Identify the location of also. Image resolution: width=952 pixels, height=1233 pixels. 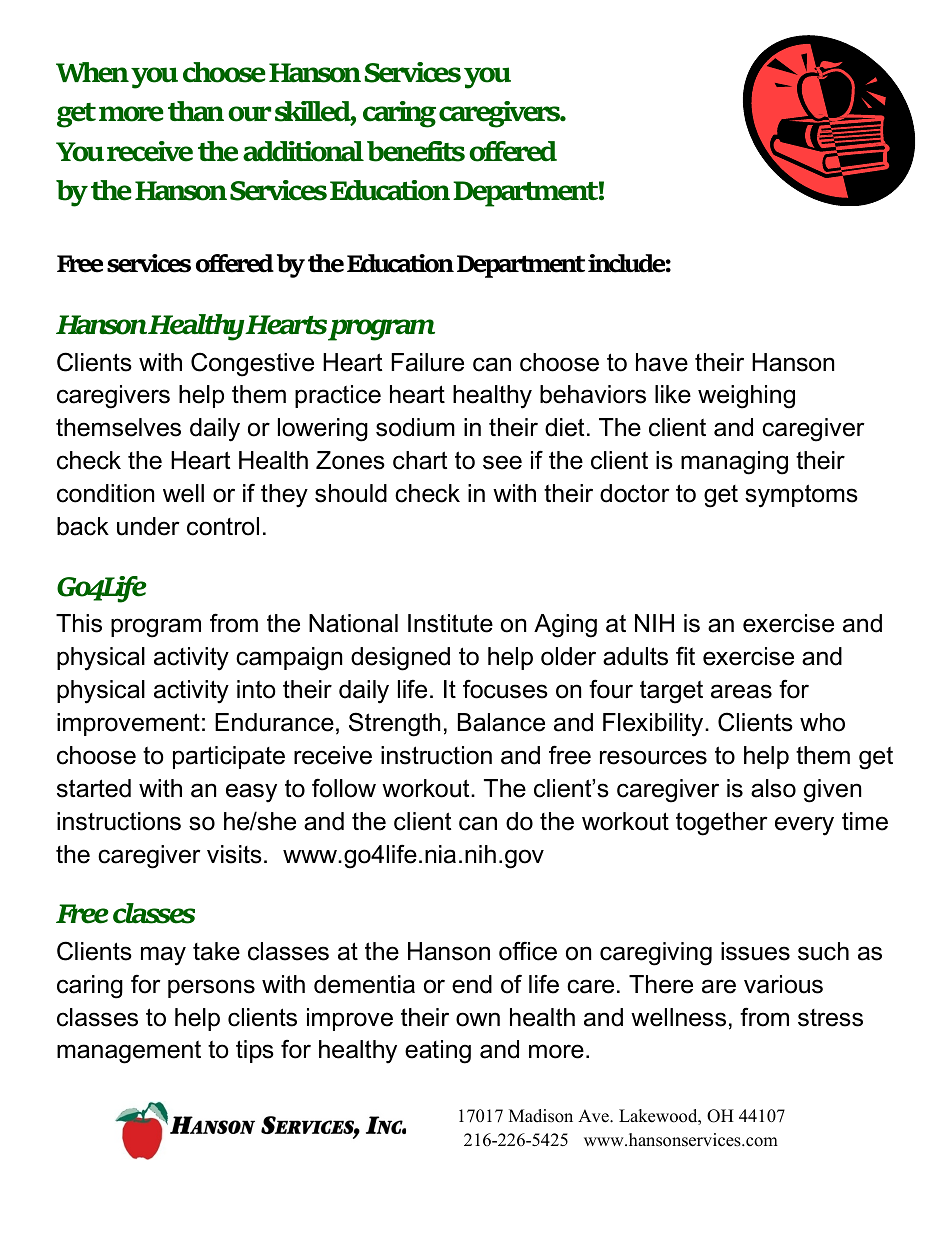
(773, 788).
